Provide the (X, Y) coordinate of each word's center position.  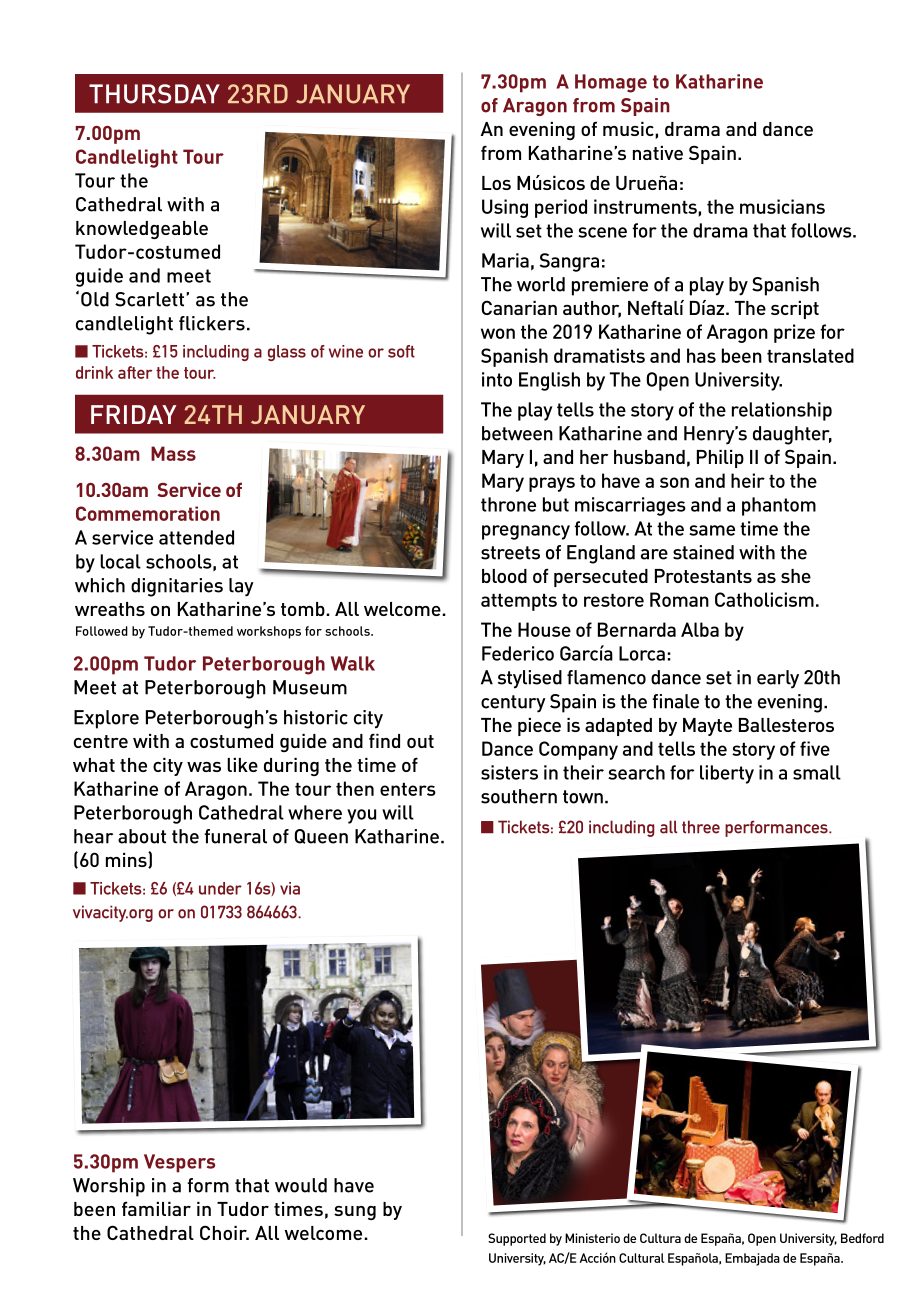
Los (496, 183)
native (658, 153)
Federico (518, 653)
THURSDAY (154, 94)
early (778, 679)
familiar (156, 1208)
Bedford (862, 1238)
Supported (517, 1239)
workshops (269, 632)
